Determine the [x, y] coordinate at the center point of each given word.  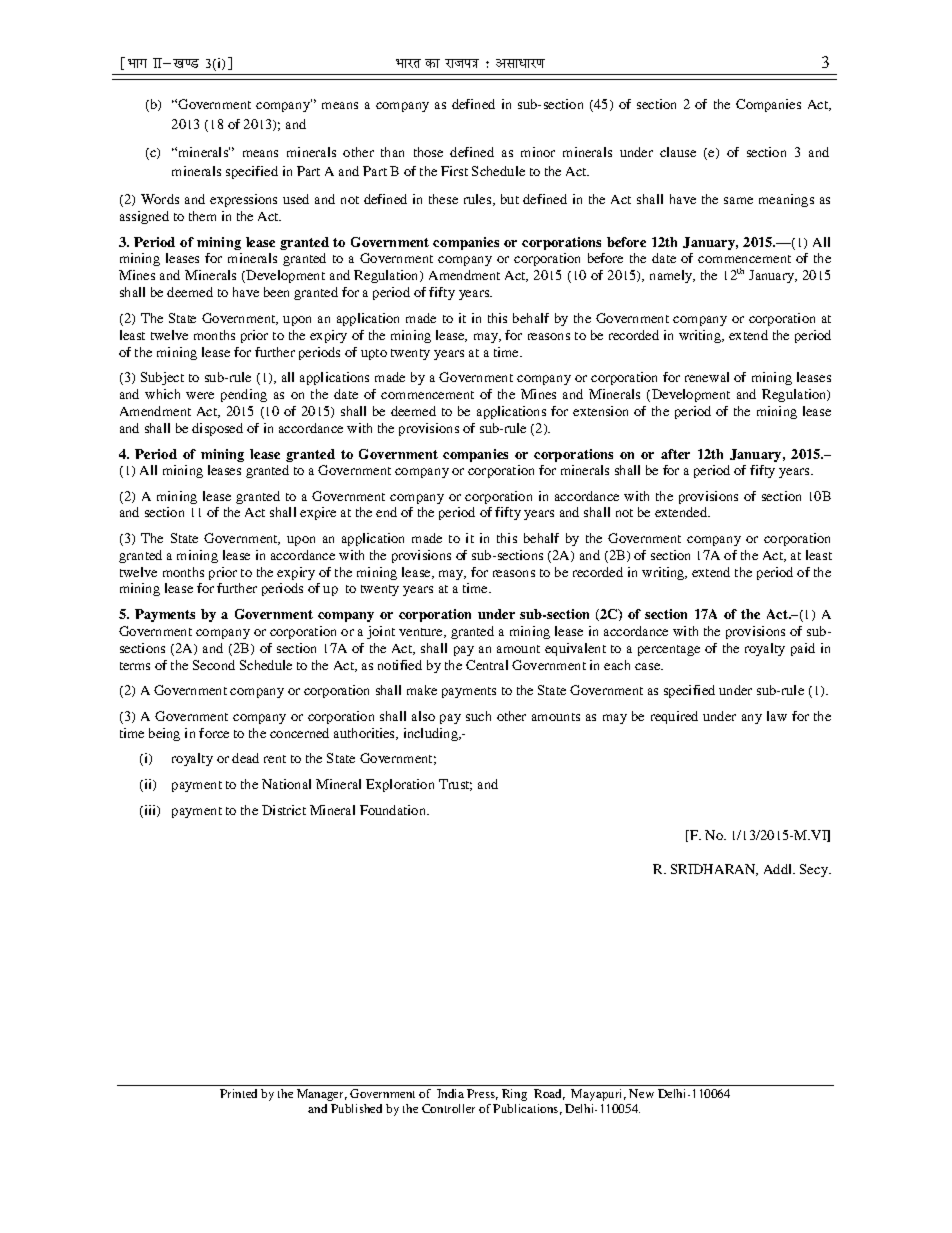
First [454, 171]
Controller [448, 1108]
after [675, 454]
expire [318, 513]
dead [245, 758]
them [202, 216]
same [738, 200]
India [450, 1093]
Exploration [400, 785]
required [674, 717]
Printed [238, 1093]
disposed [217, 429]
